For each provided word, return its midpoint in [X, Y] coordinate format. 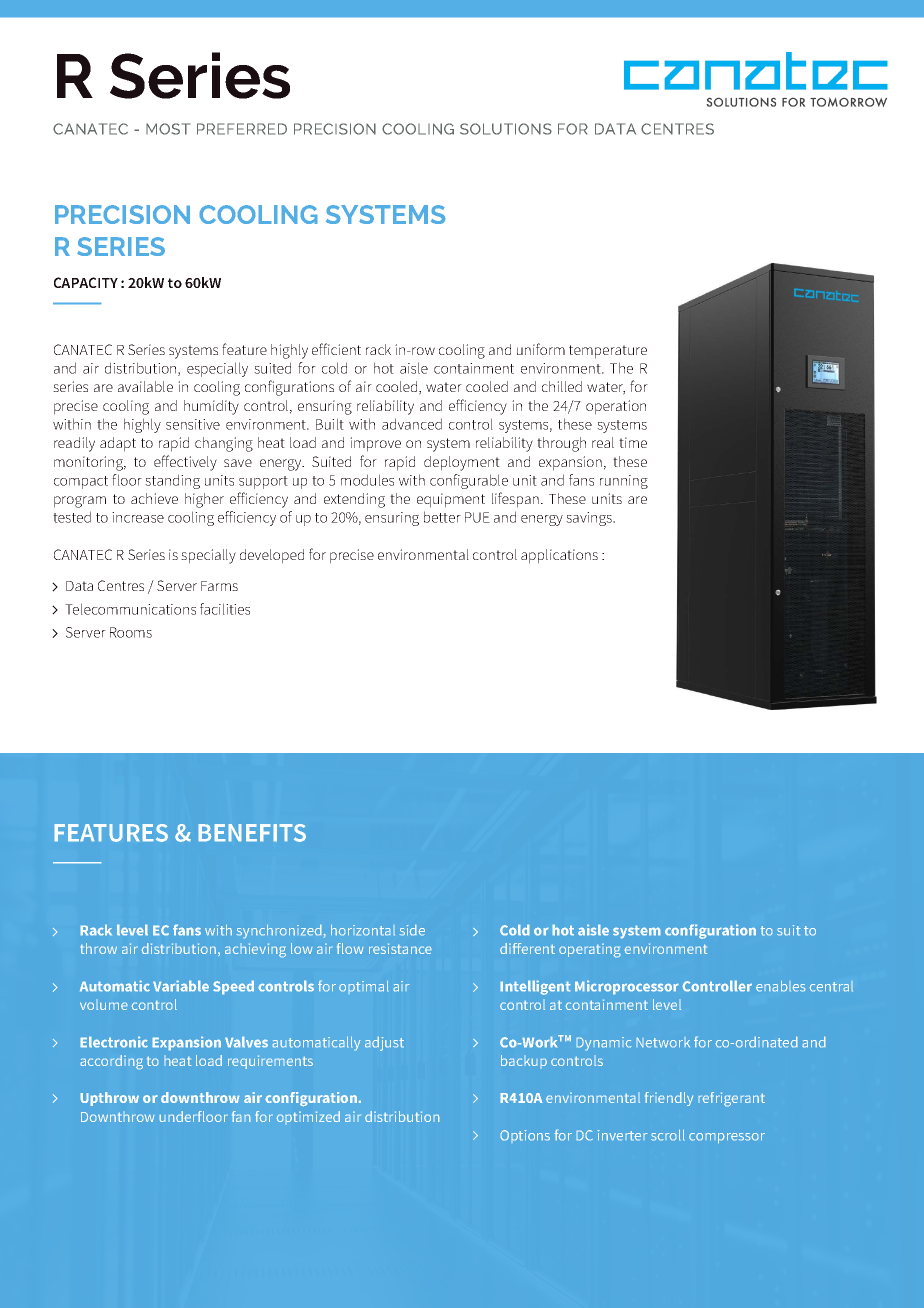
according [111, 1062]
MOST [168, 129]
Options [525, 1136]
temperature [608, 352]
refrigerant [731, 1099]
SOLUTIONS [506, 129]
